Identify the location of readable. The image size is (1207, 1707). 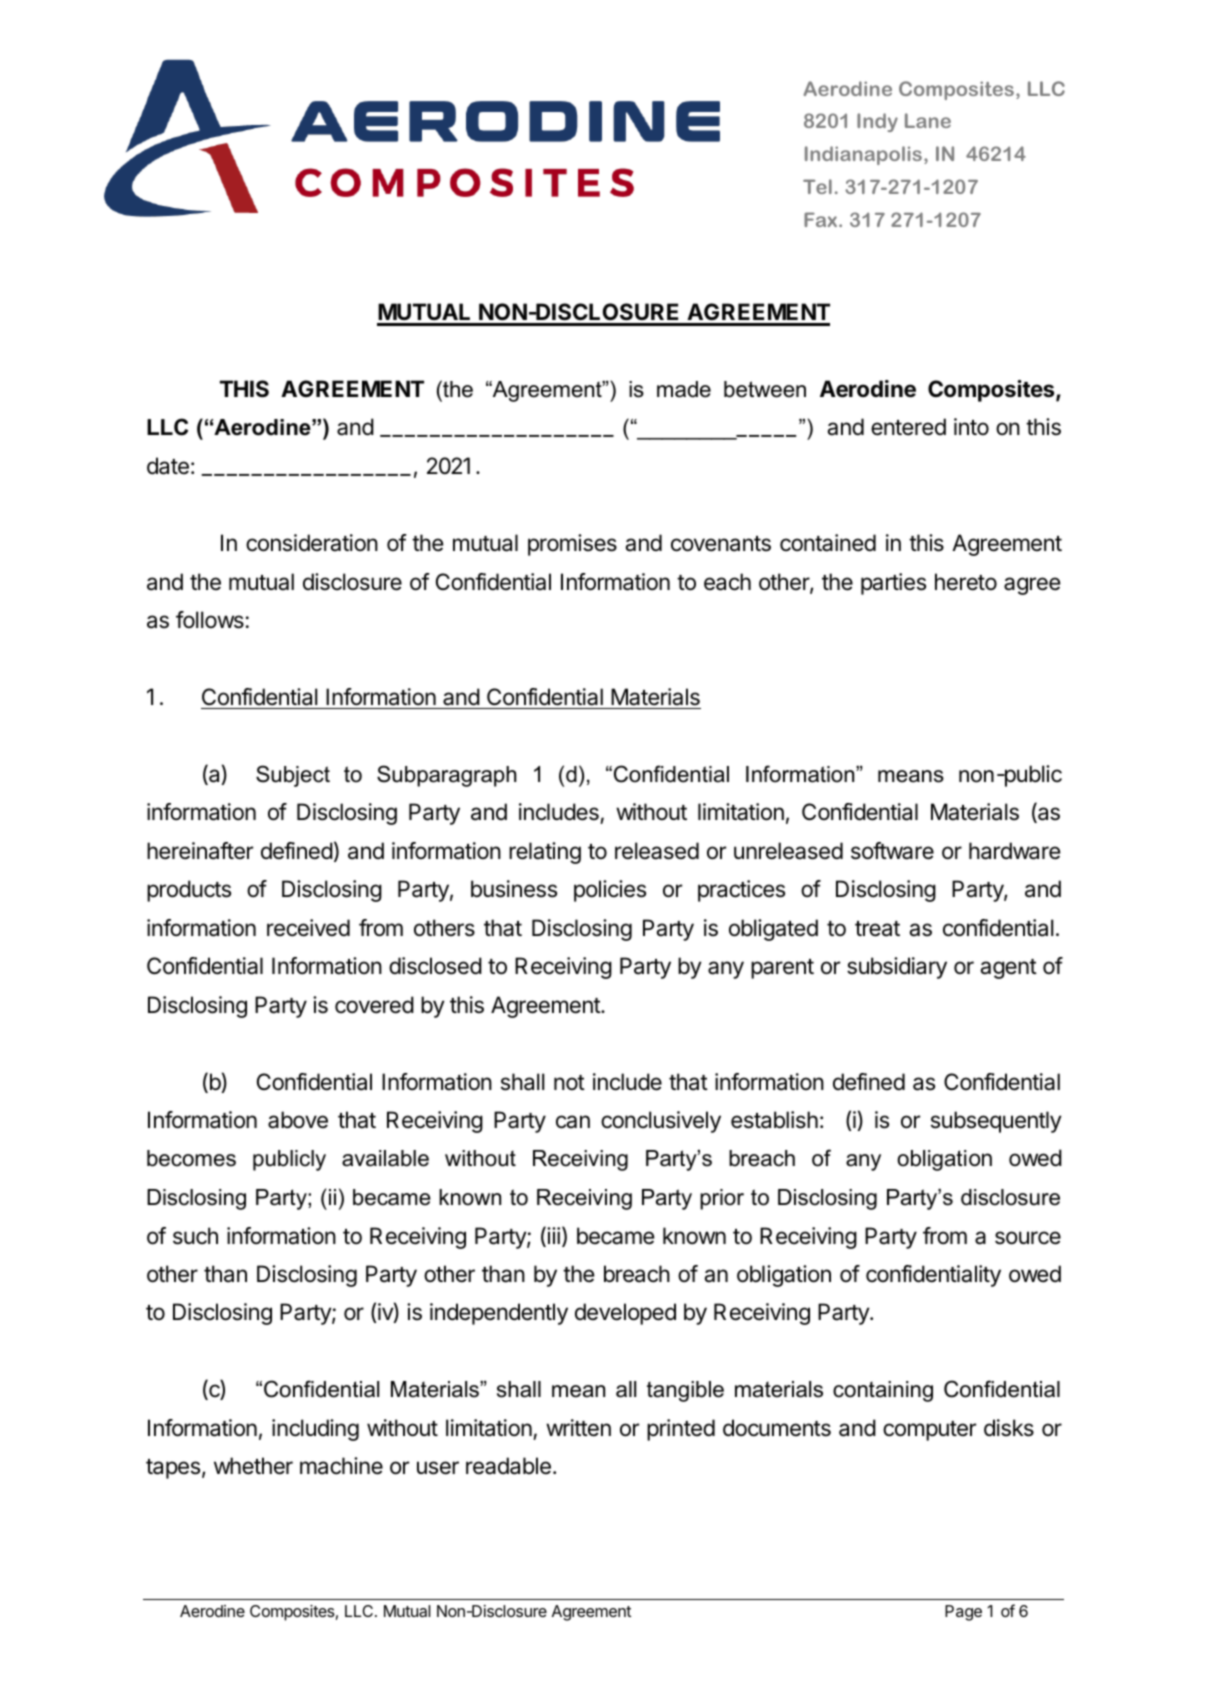
(508, 1466).
